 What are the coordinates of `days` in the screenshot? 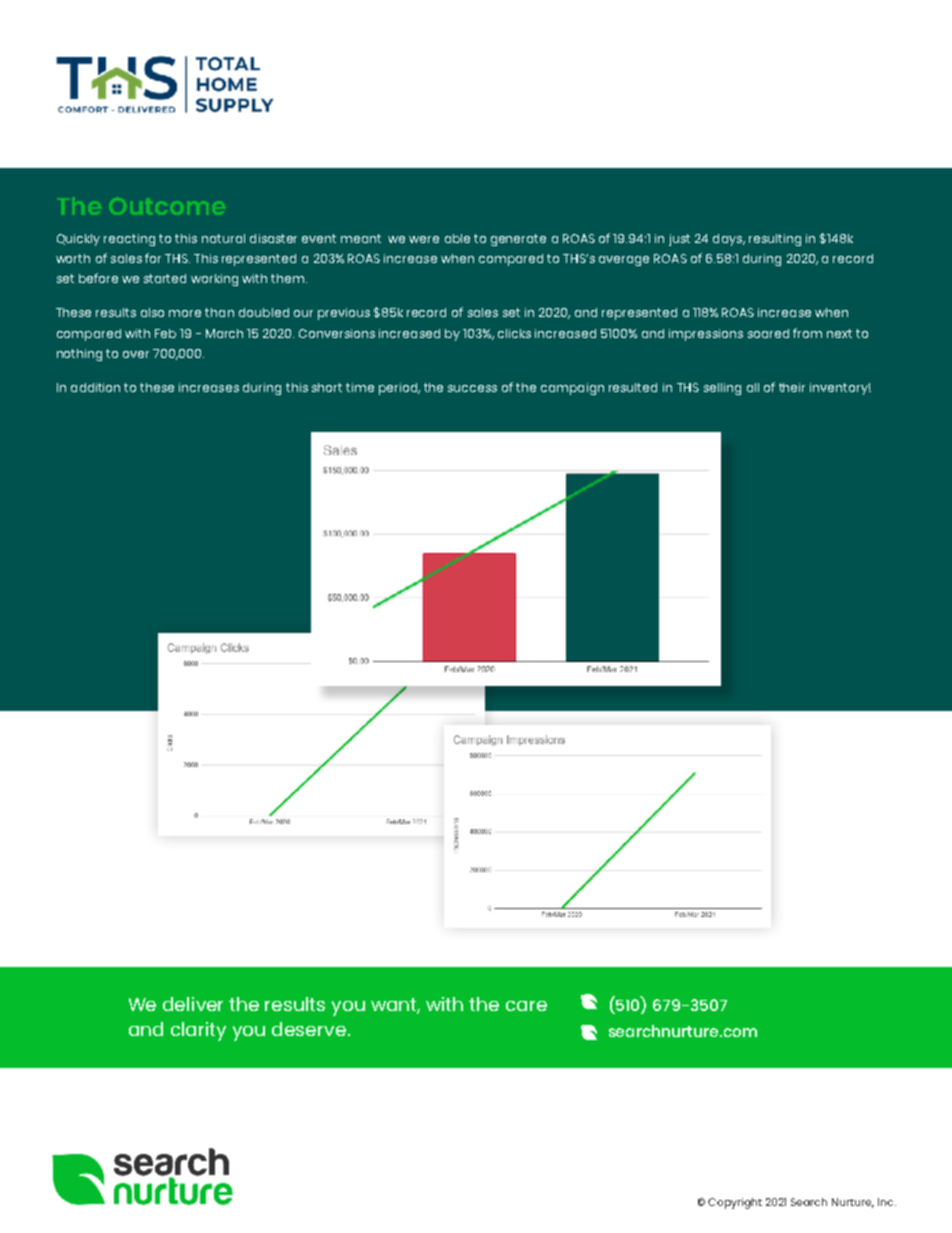 It's located at (728, 240).
